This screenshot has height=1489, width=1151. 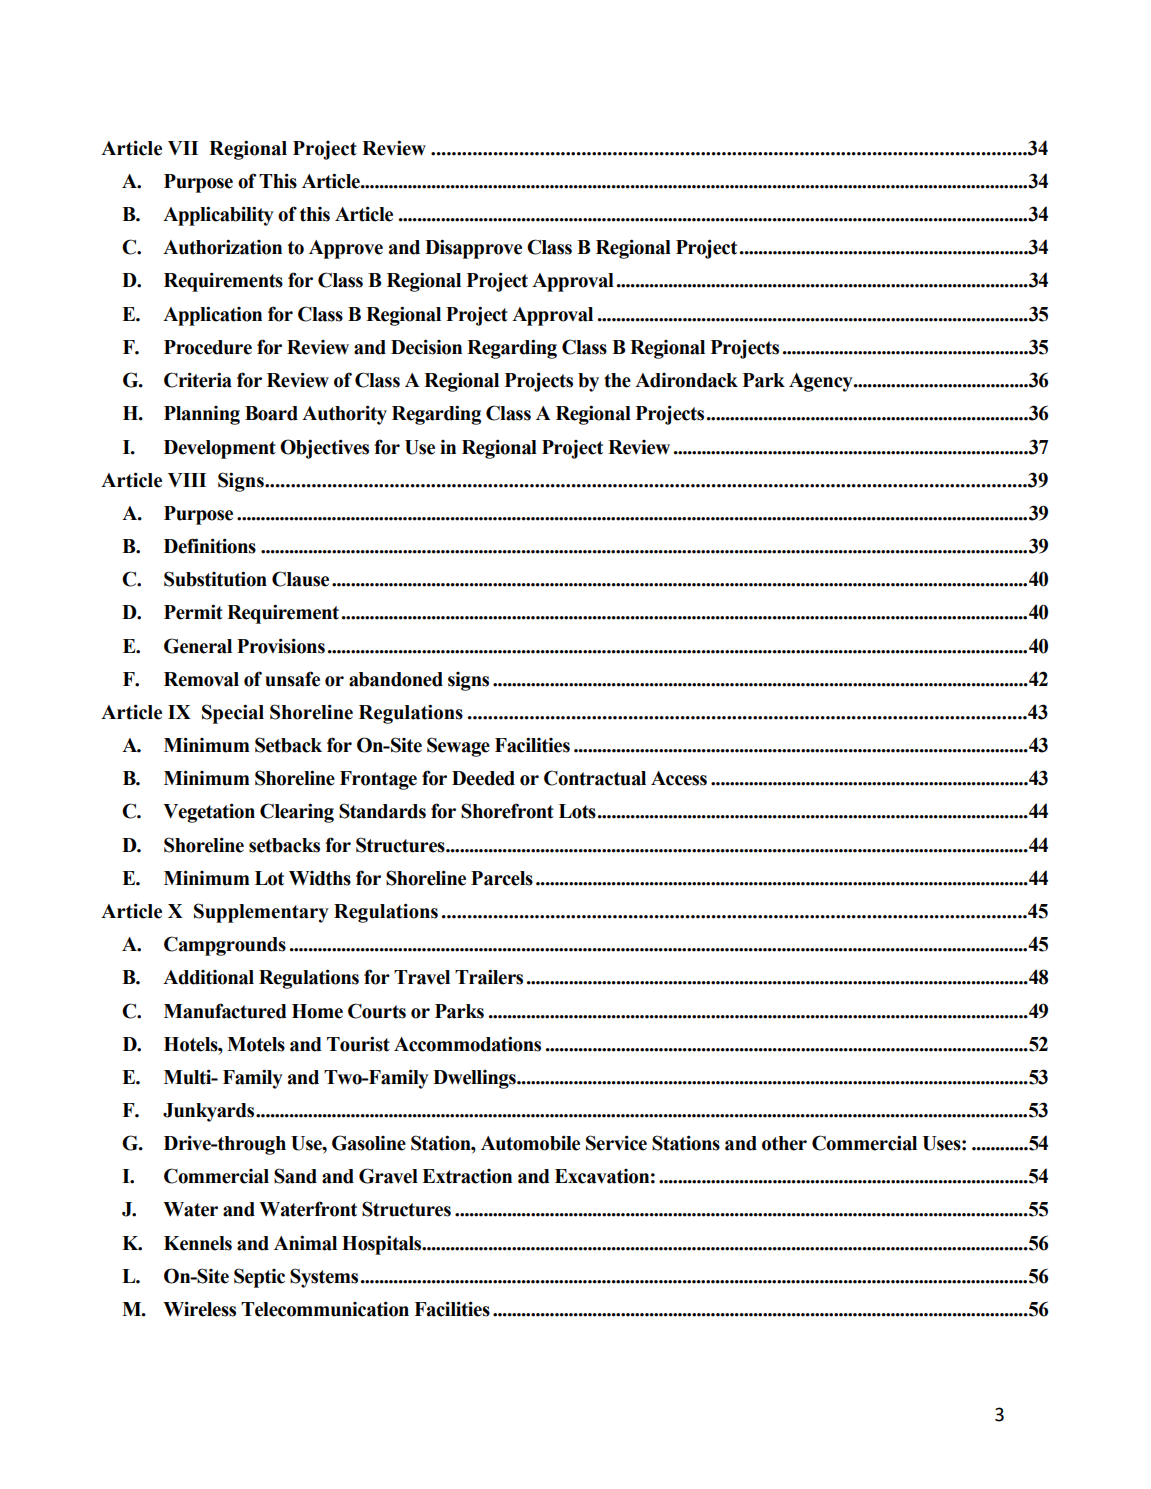 I want to click on Authorization, so click(x=222, y=247).
